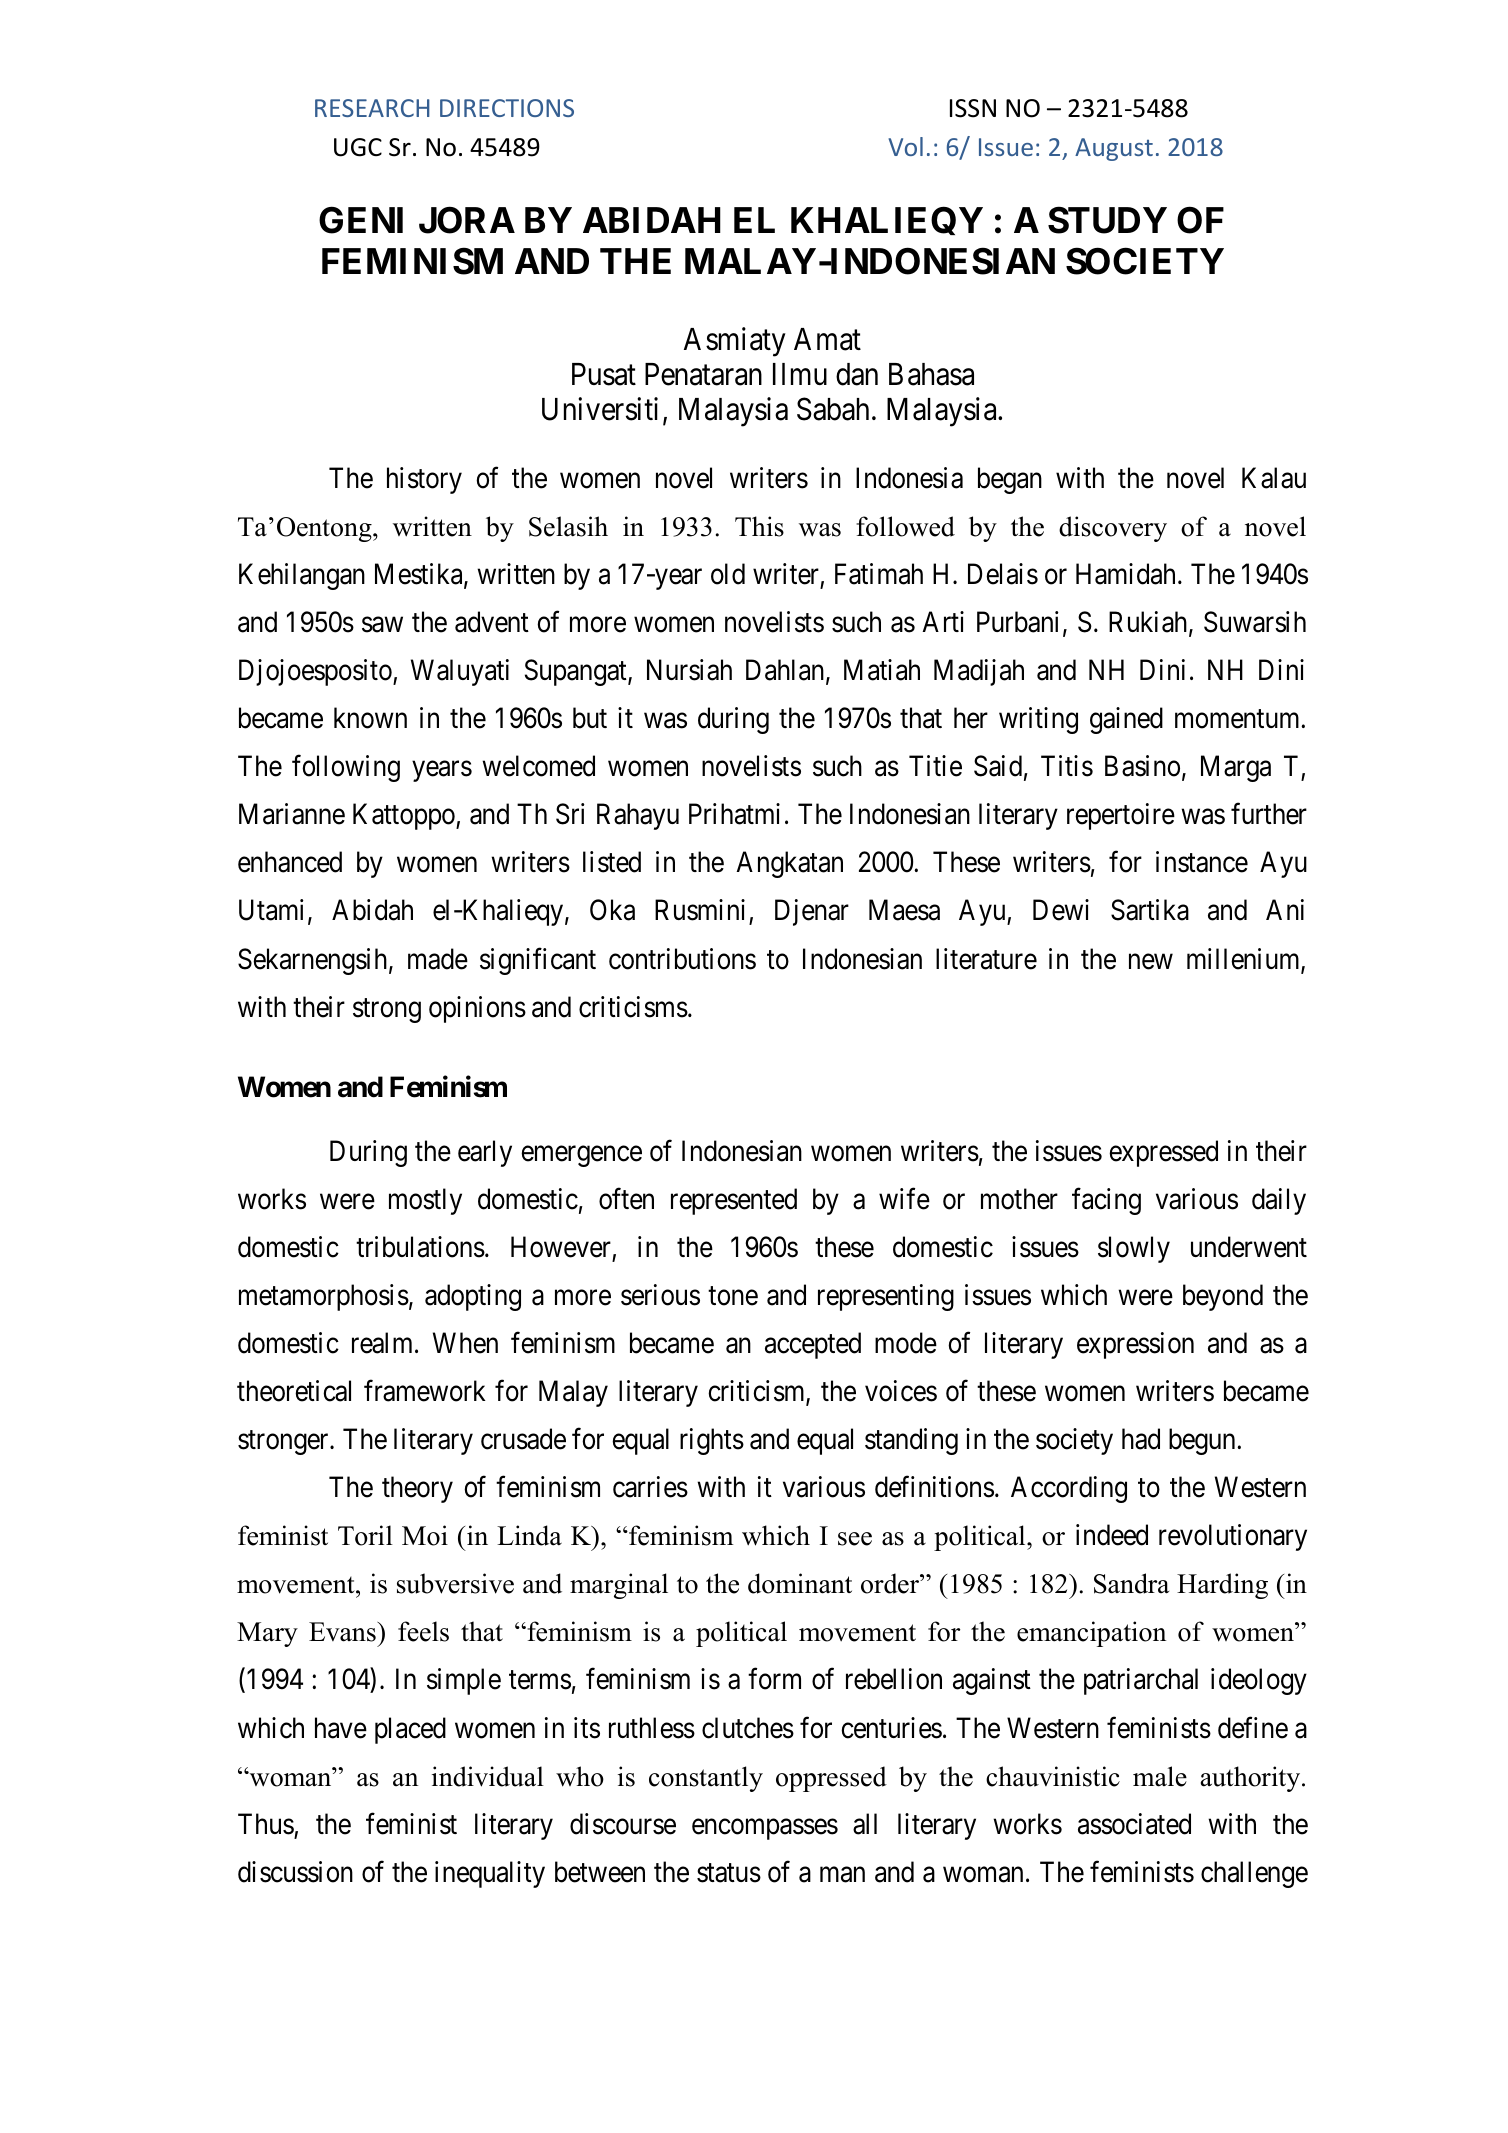 Image resolution: width=1508 pixels, height=2133 pixels. I want to click on known, so click(370, 718).
